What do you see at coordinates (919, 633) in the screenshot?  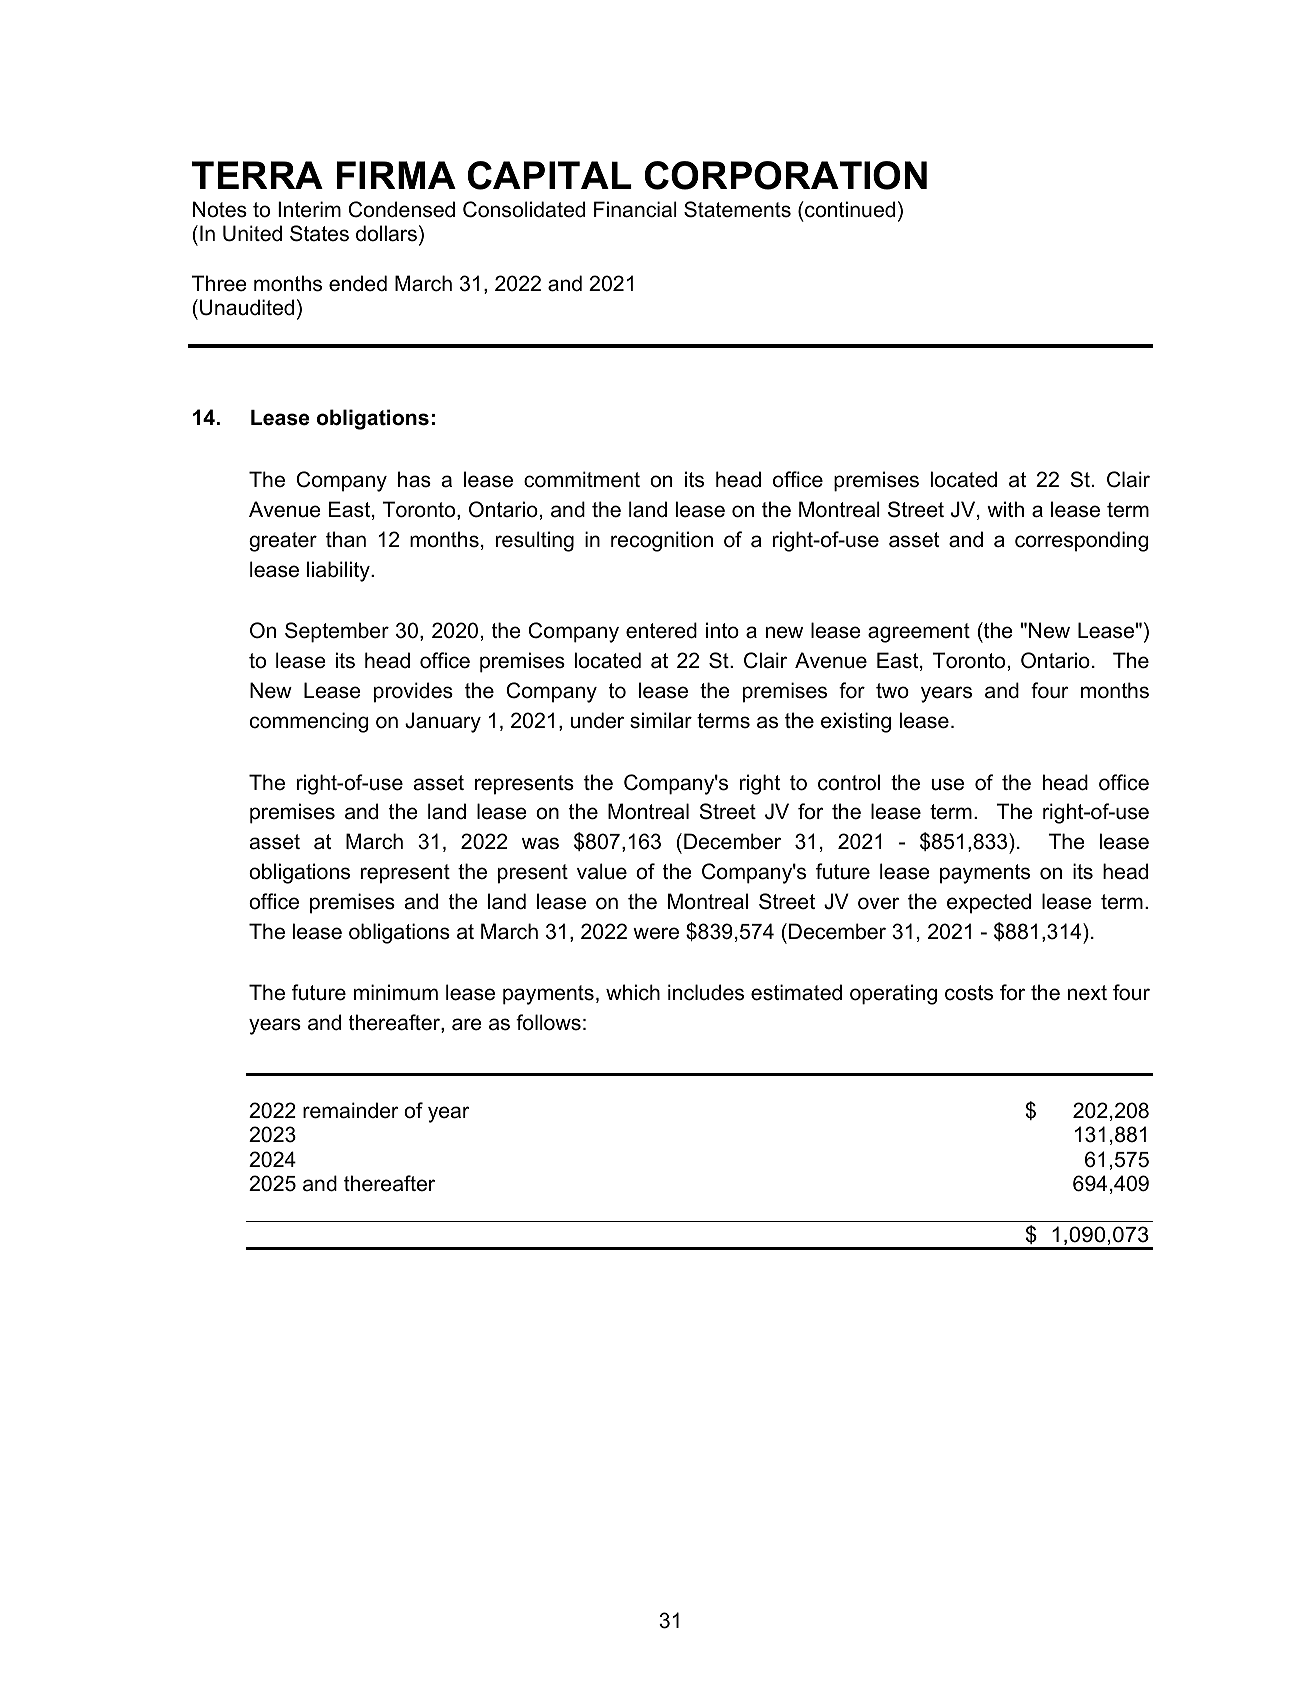 I see `agreement` at bounding box center [919, 633].
